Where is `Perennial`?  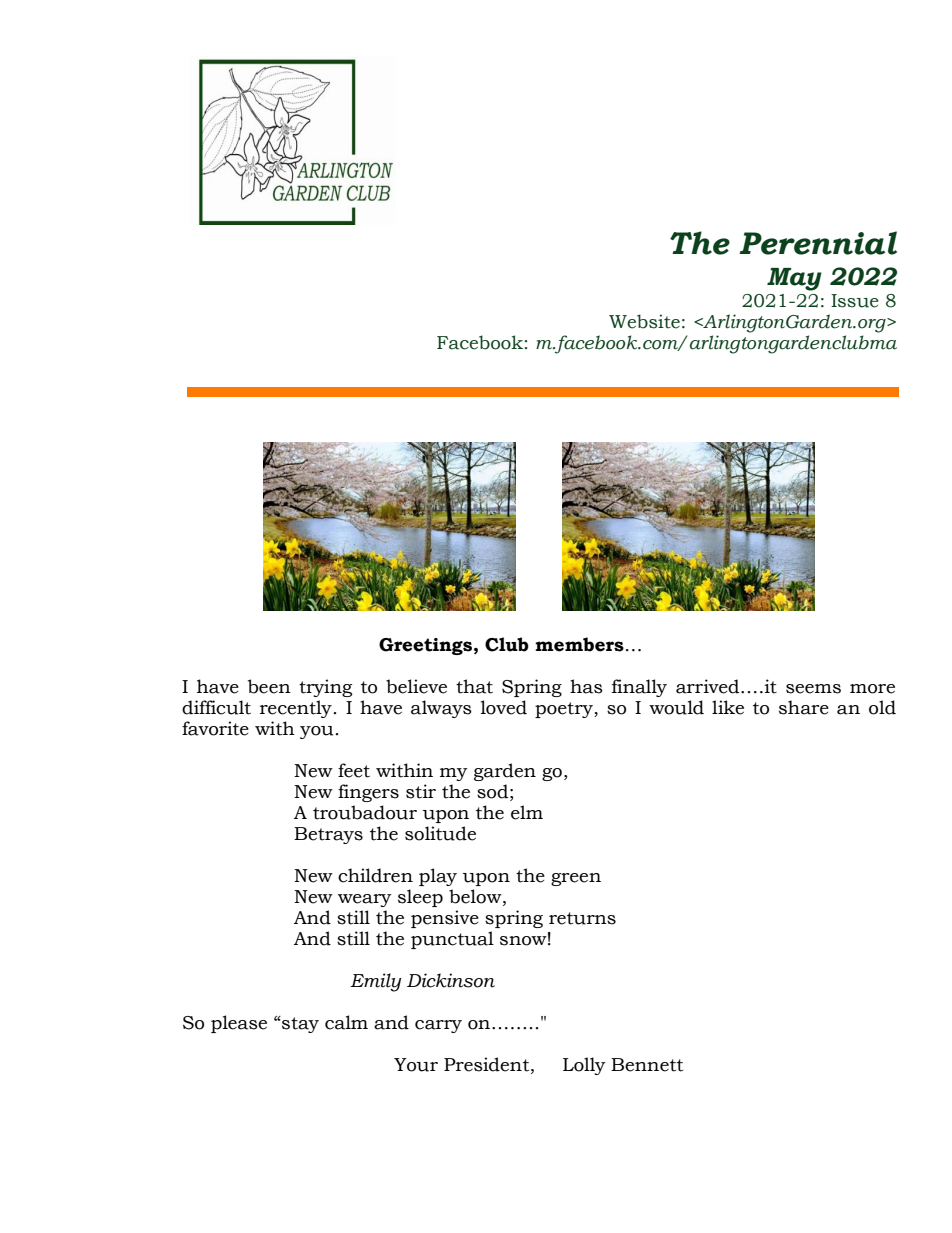
Perennial is located at coordinates (818, 243).
